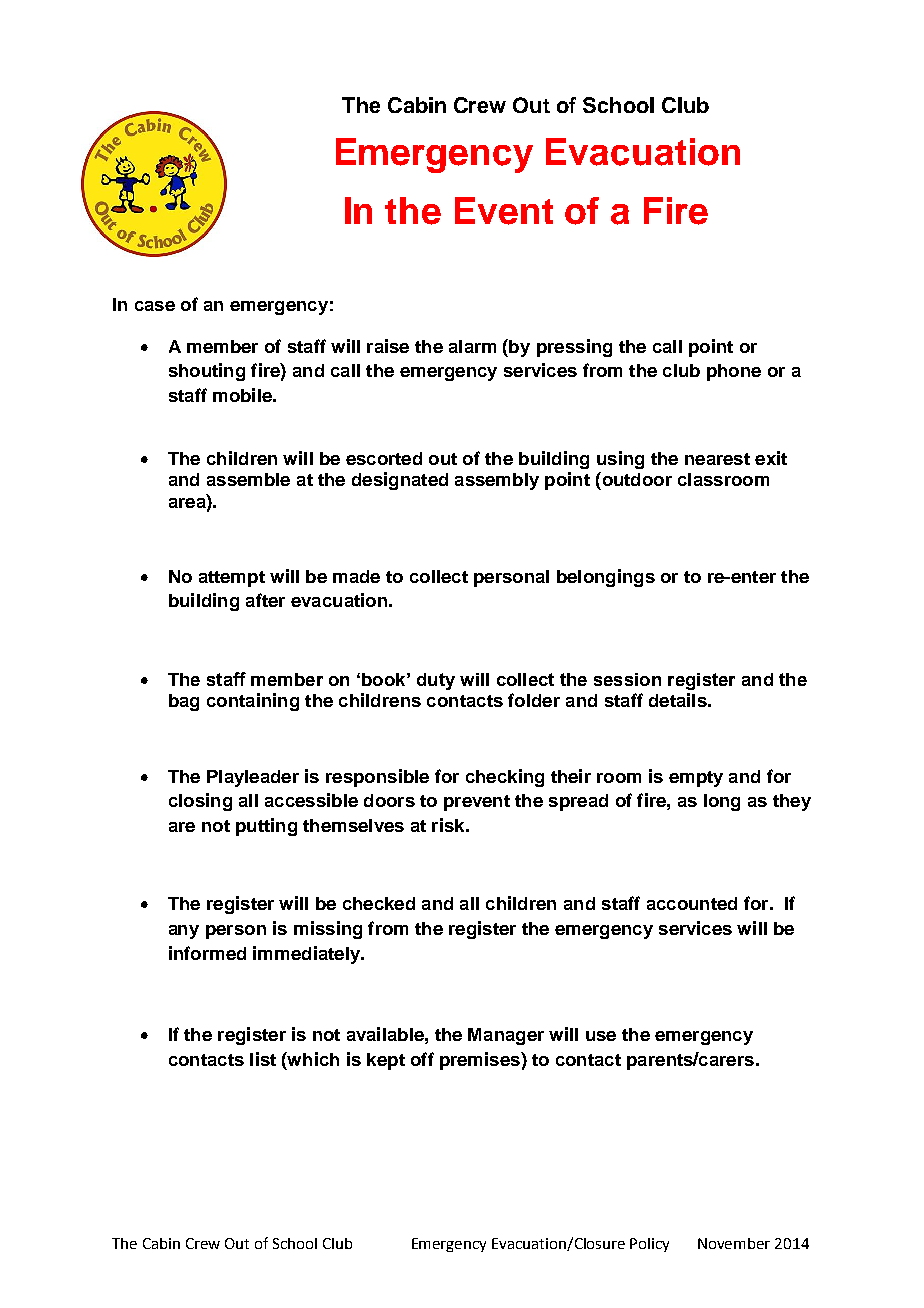 Image resolution: width=924 pixels, height=1308 pixels. I want to click on alarm, so click(472, 346).
